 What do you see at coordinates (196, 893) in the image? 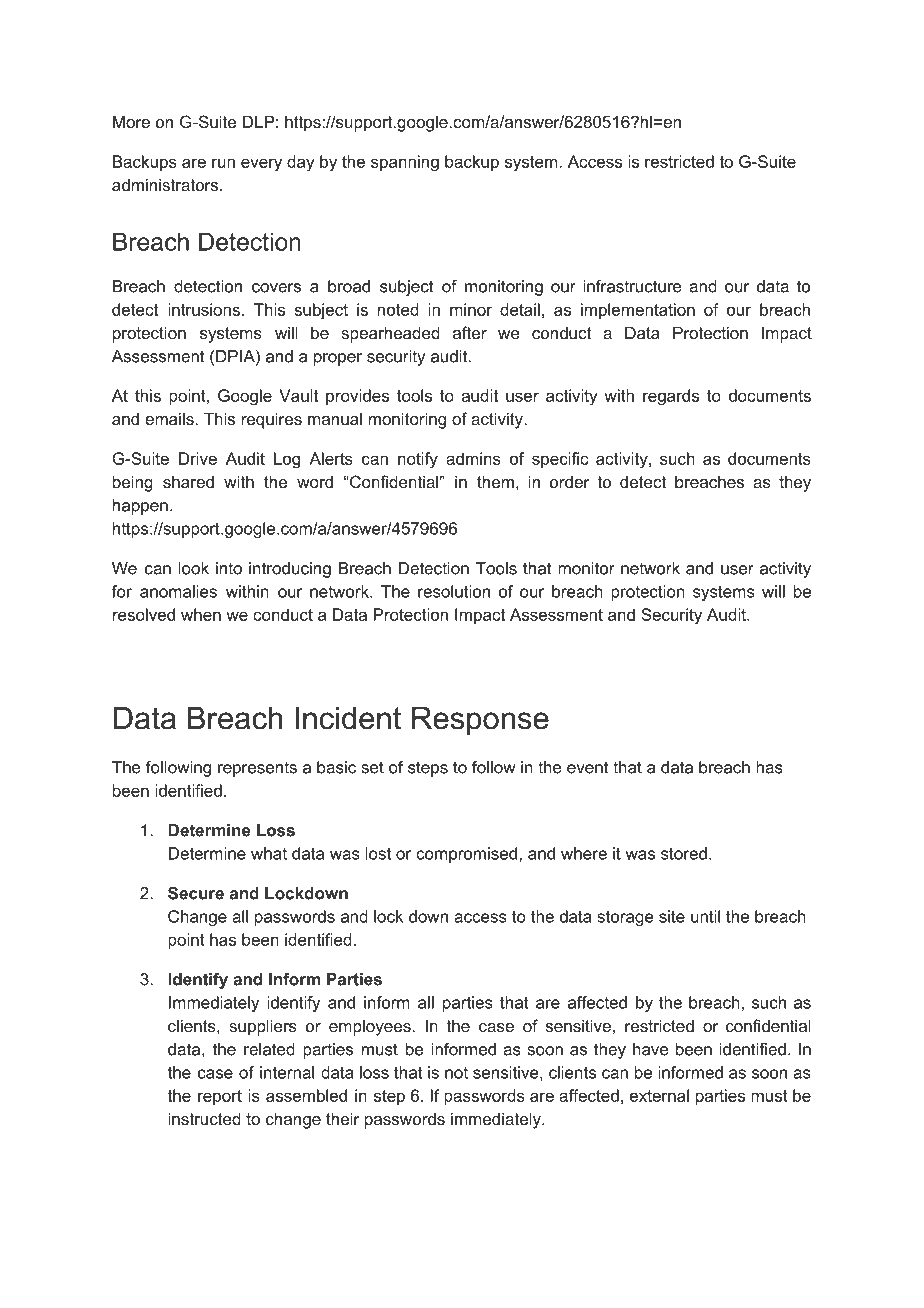
I see `Secure` at bounding box center [196, 893].
